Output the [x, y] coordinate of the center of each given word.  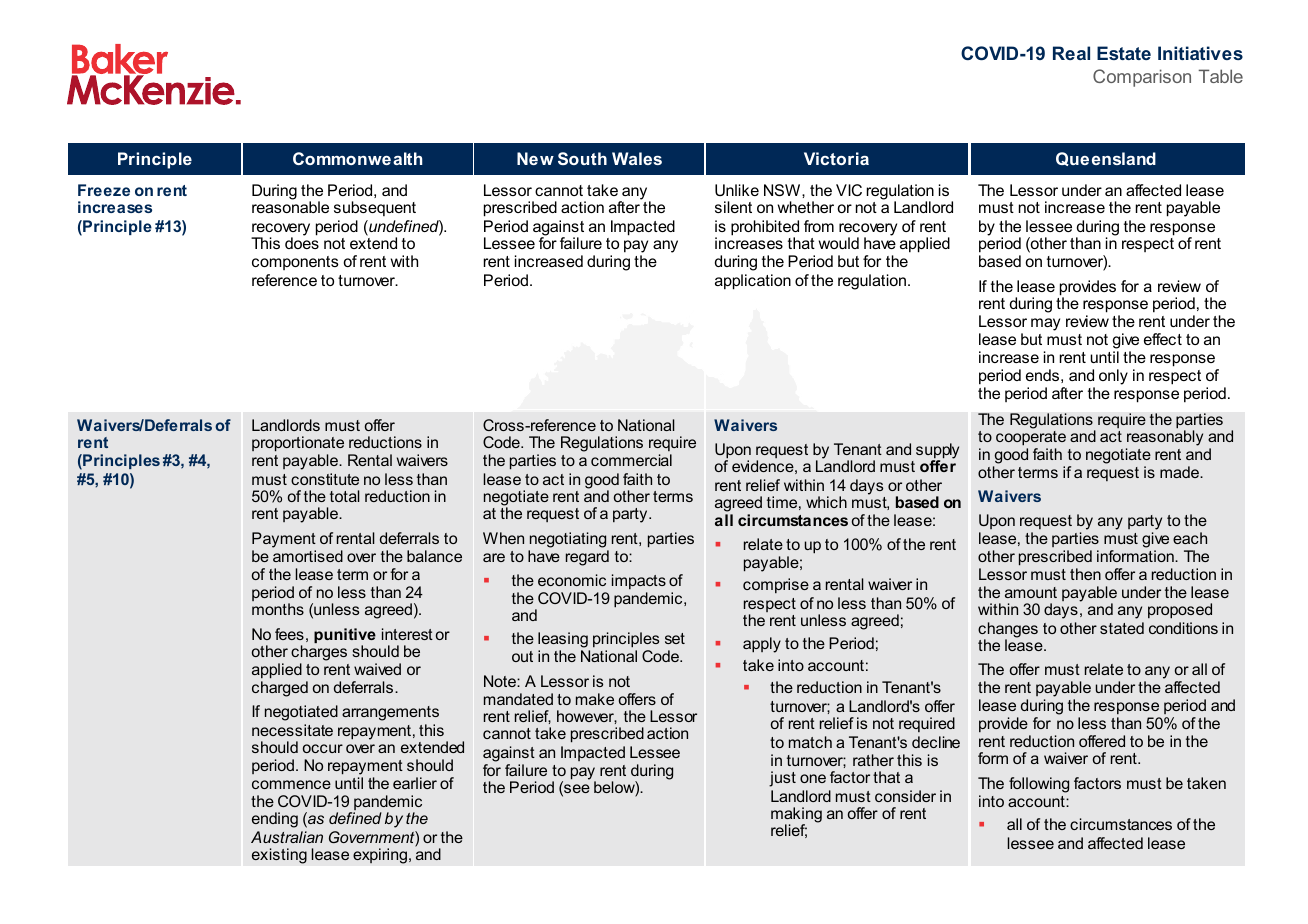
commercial [631, 460]
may [1045, 324]
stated [1122, 628]
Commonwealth [357, 158]
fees [289, 634]
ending [275, 820]
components [295, 263]
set [675, 638]
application [753, 282]
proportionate [298, 445]
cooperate [1031, 438]
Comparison [1142, 78]
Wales [637, 158]
